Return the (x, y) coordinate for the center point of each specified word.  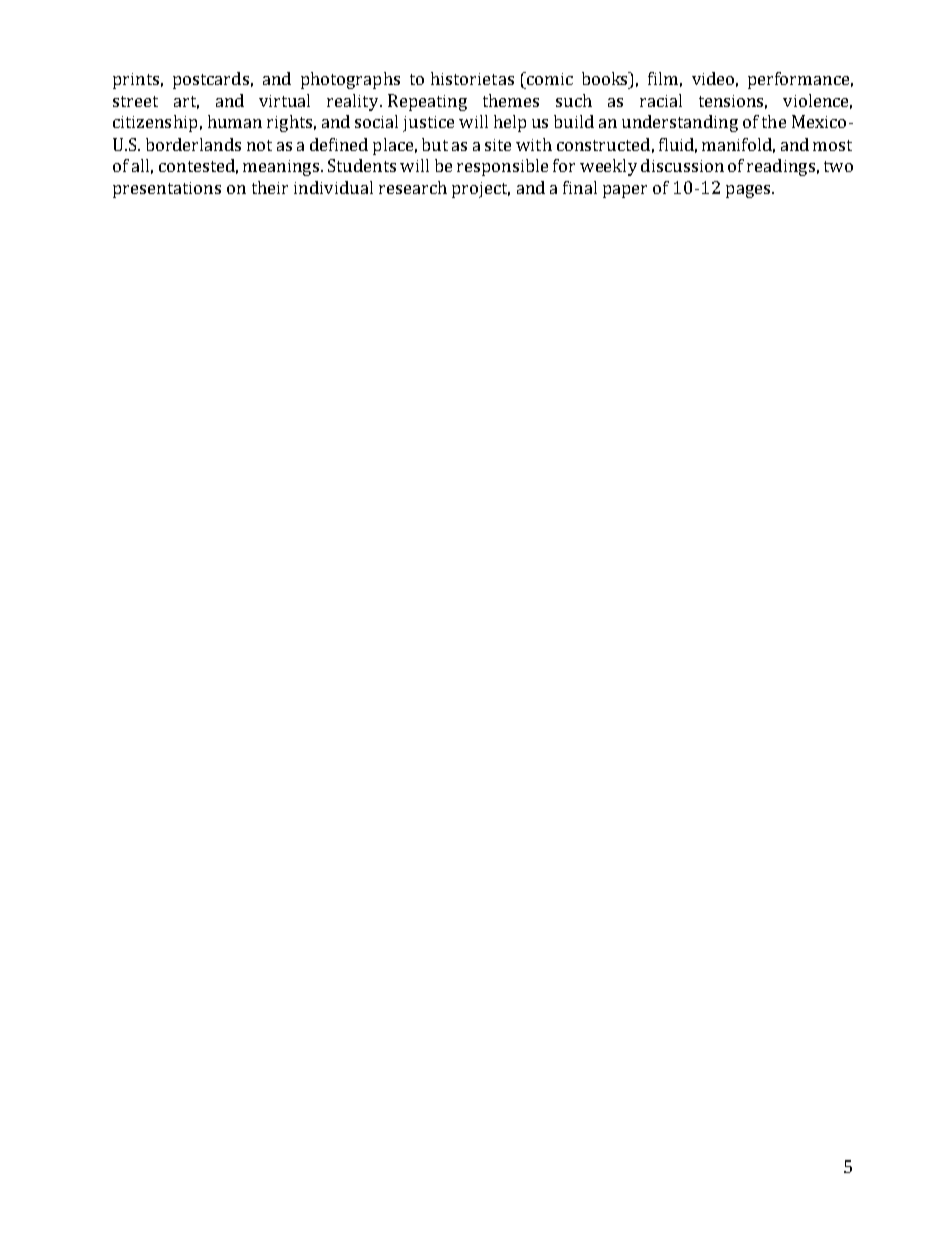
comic (549, 78)
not (259, 145)
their (270, 187)
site (498, 145)
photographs (350, 80)
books (606, 78)
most (832, 145)
